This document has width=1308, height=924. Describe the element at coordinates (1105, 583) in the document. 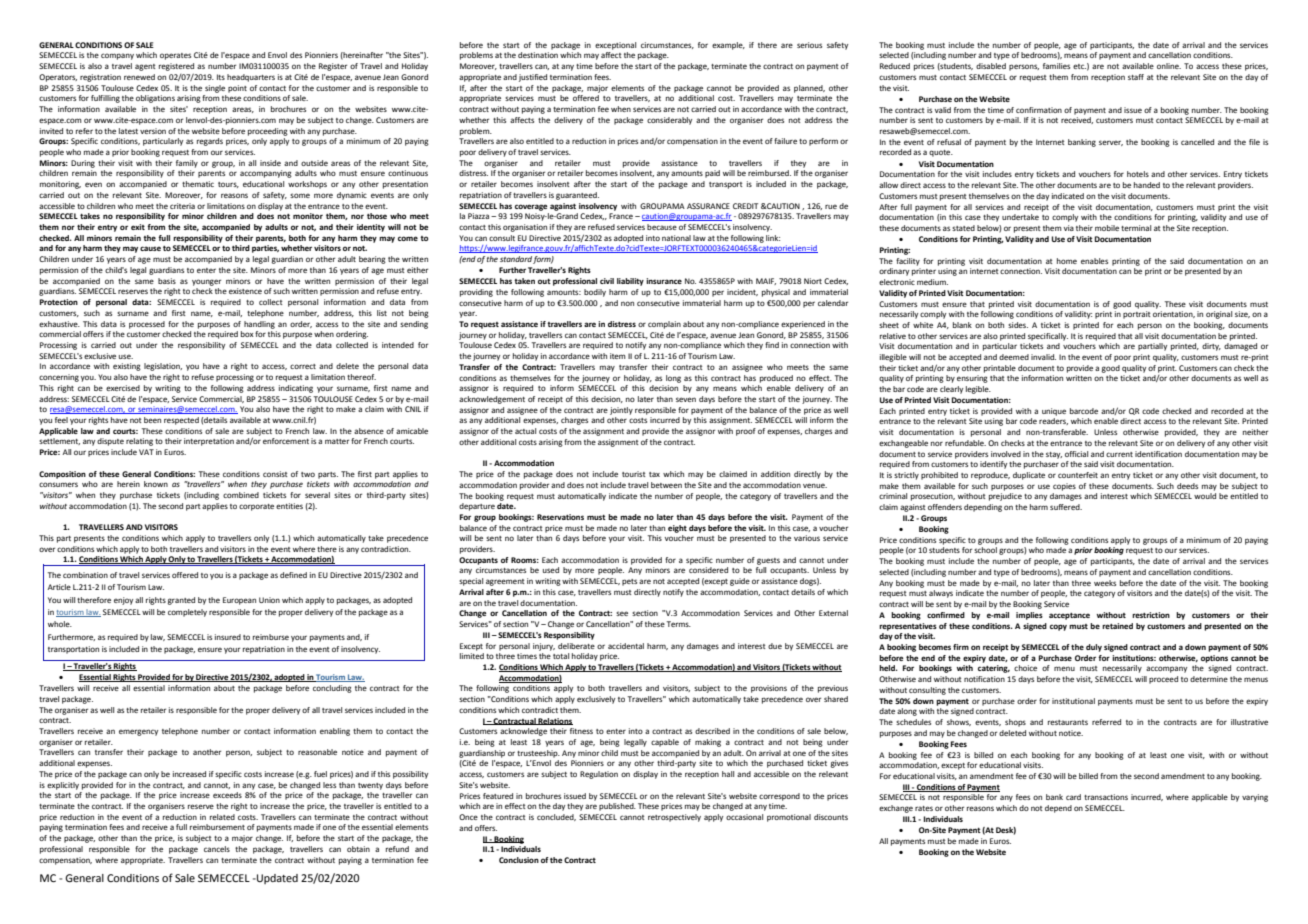

I see `weeks` at that location.
